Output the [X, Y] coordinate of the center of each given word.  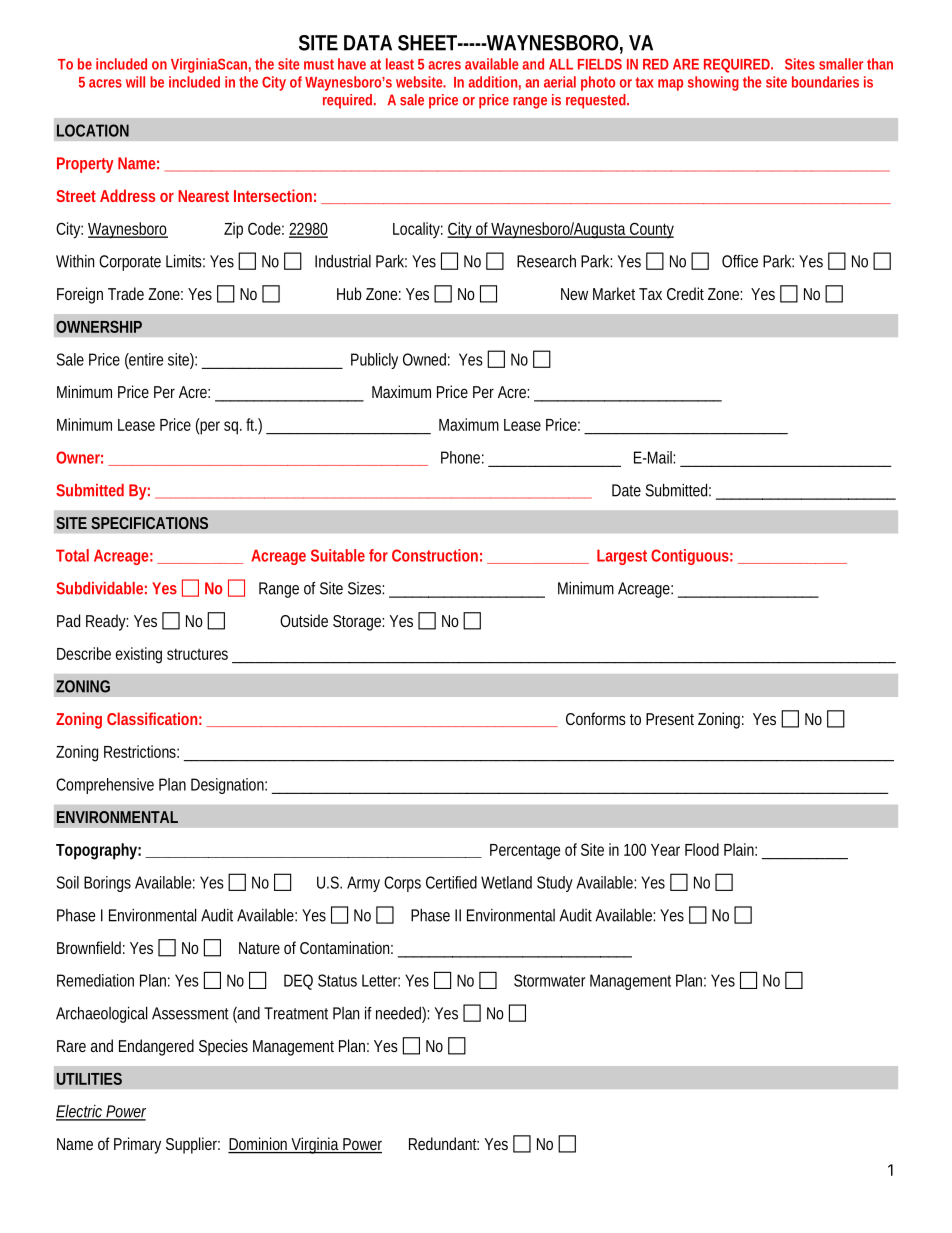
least [400, 64]
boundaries [825, 82]
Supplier [193, 1145]
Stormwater [549, 980]
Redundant [444, 1143]
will [135, 82]
